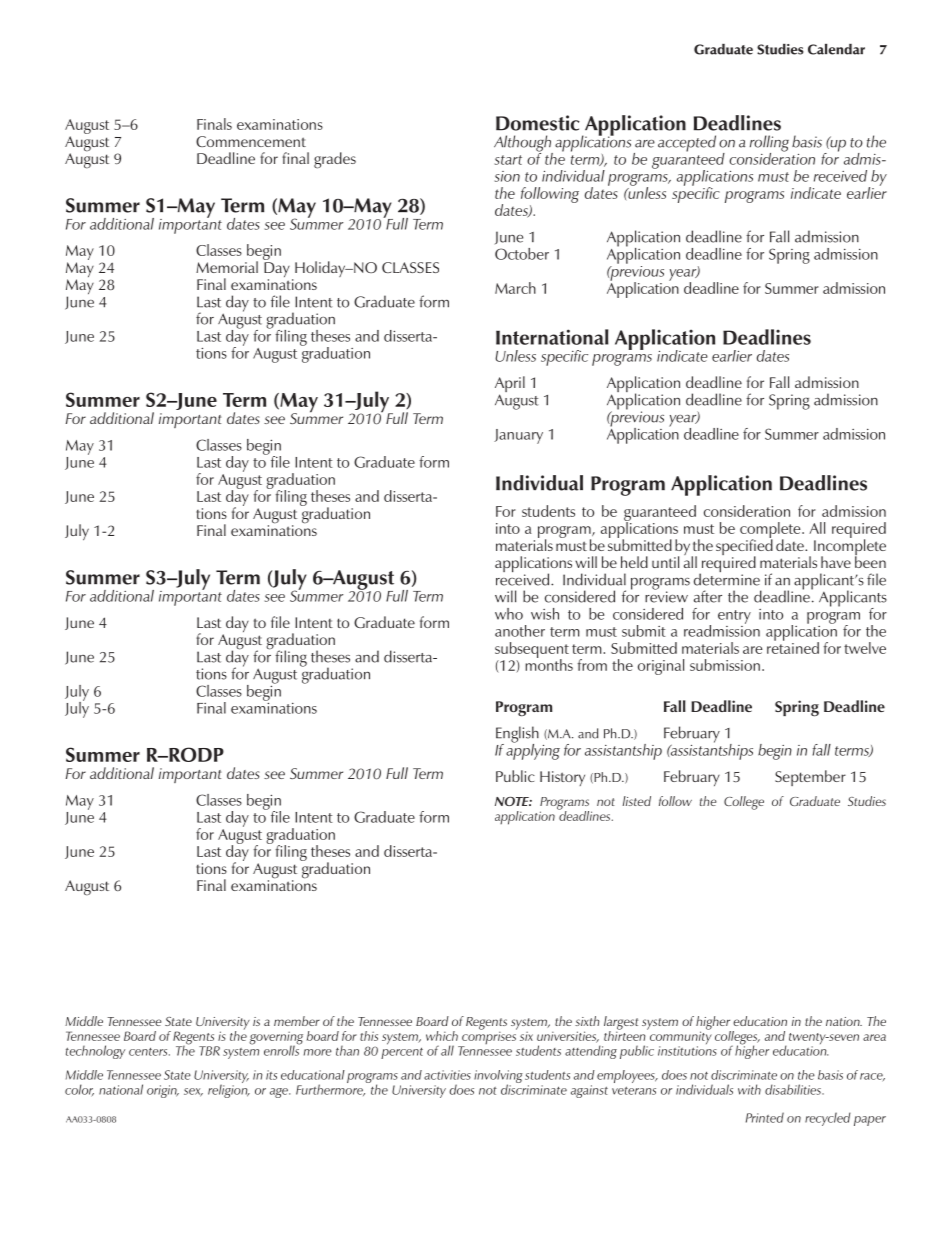  Describe the element at coordinates (508, 160) in the screenshot. I see `start` at that location.
